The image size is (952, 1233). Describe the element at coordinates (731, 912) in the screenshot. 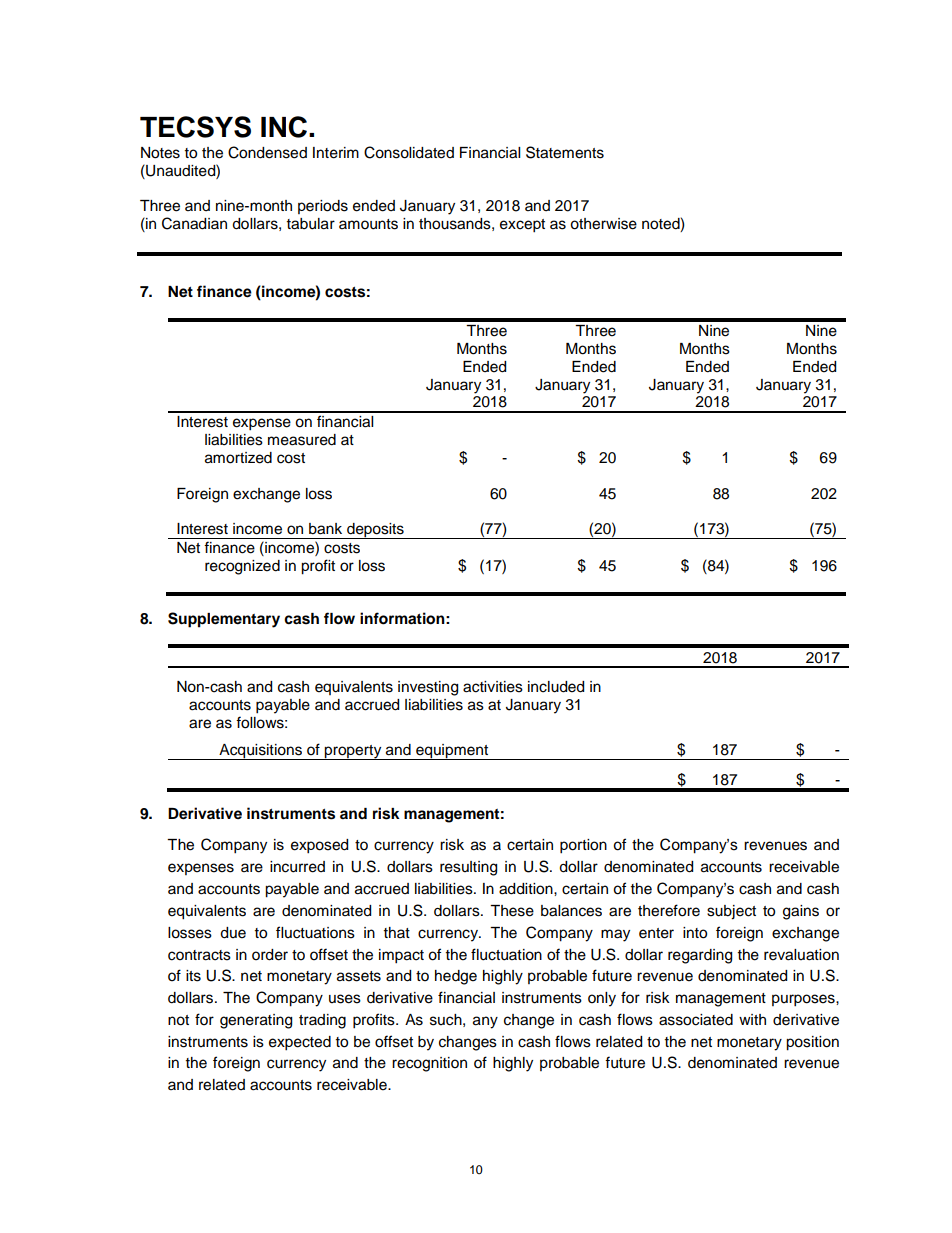

I see `subject` at that location.
